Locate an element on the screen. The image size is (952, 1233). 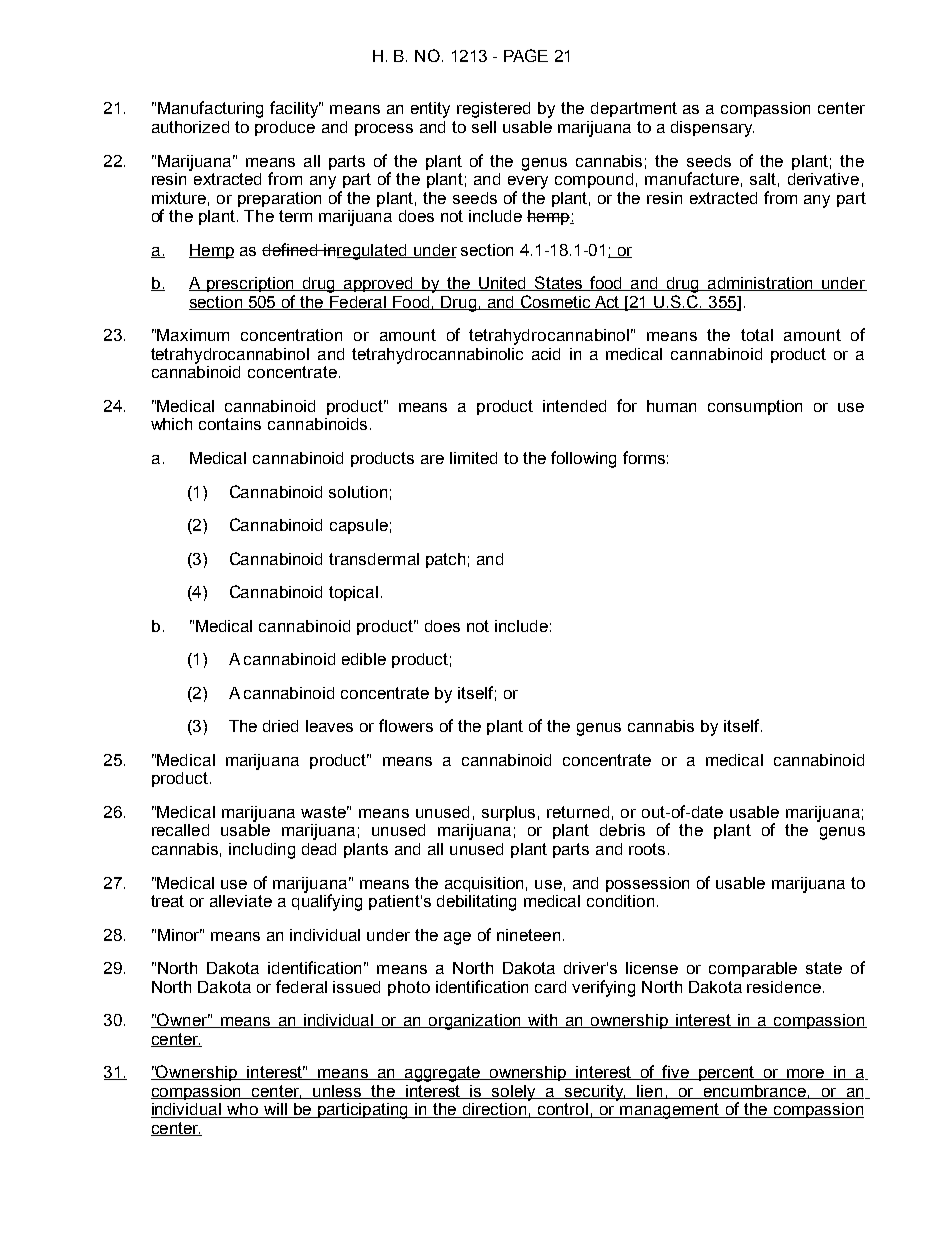
limited is located at coordinates (473, 458).
